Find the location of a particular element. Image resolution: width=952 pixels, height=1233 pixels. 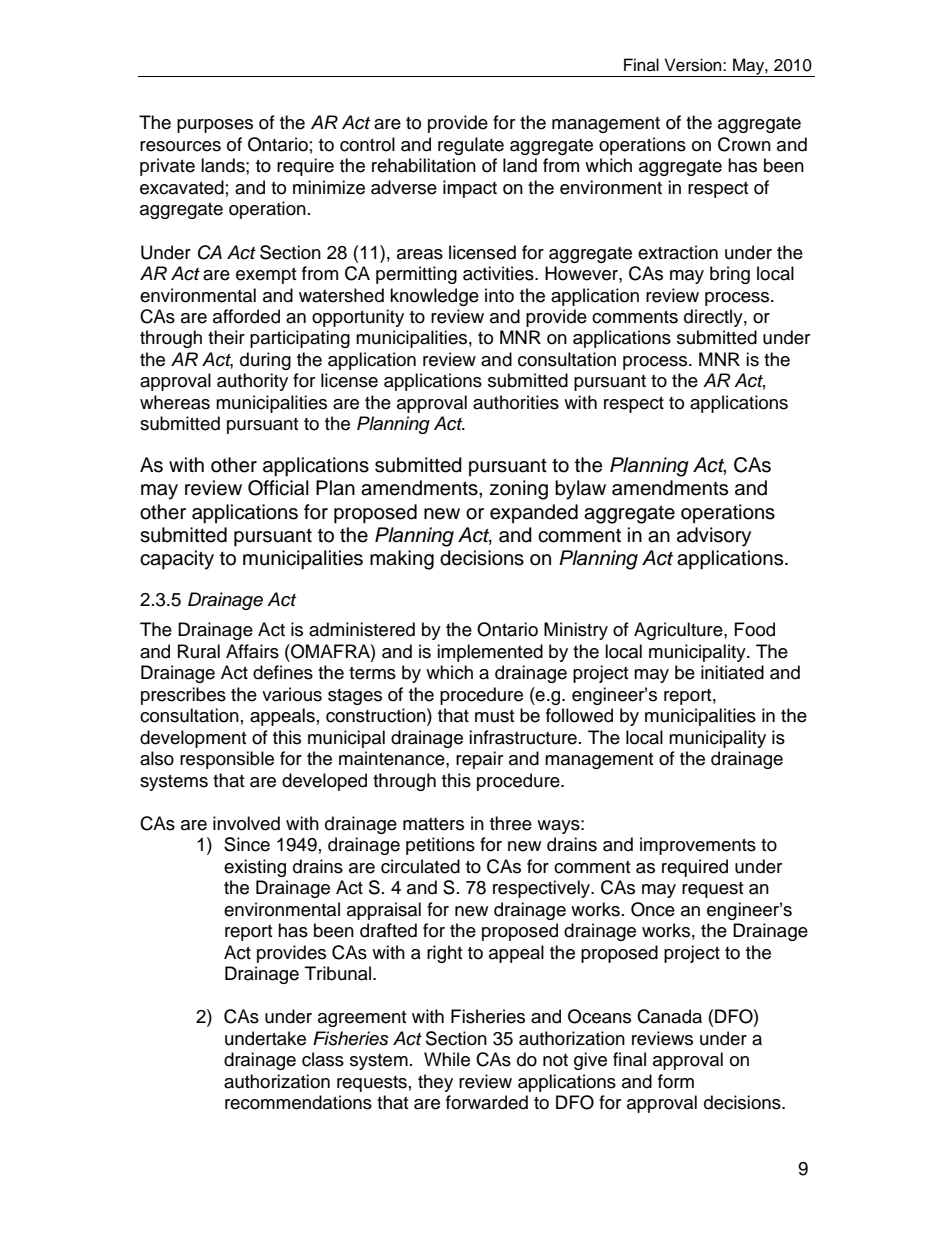

petitions is located at coordinates (440, 846).
